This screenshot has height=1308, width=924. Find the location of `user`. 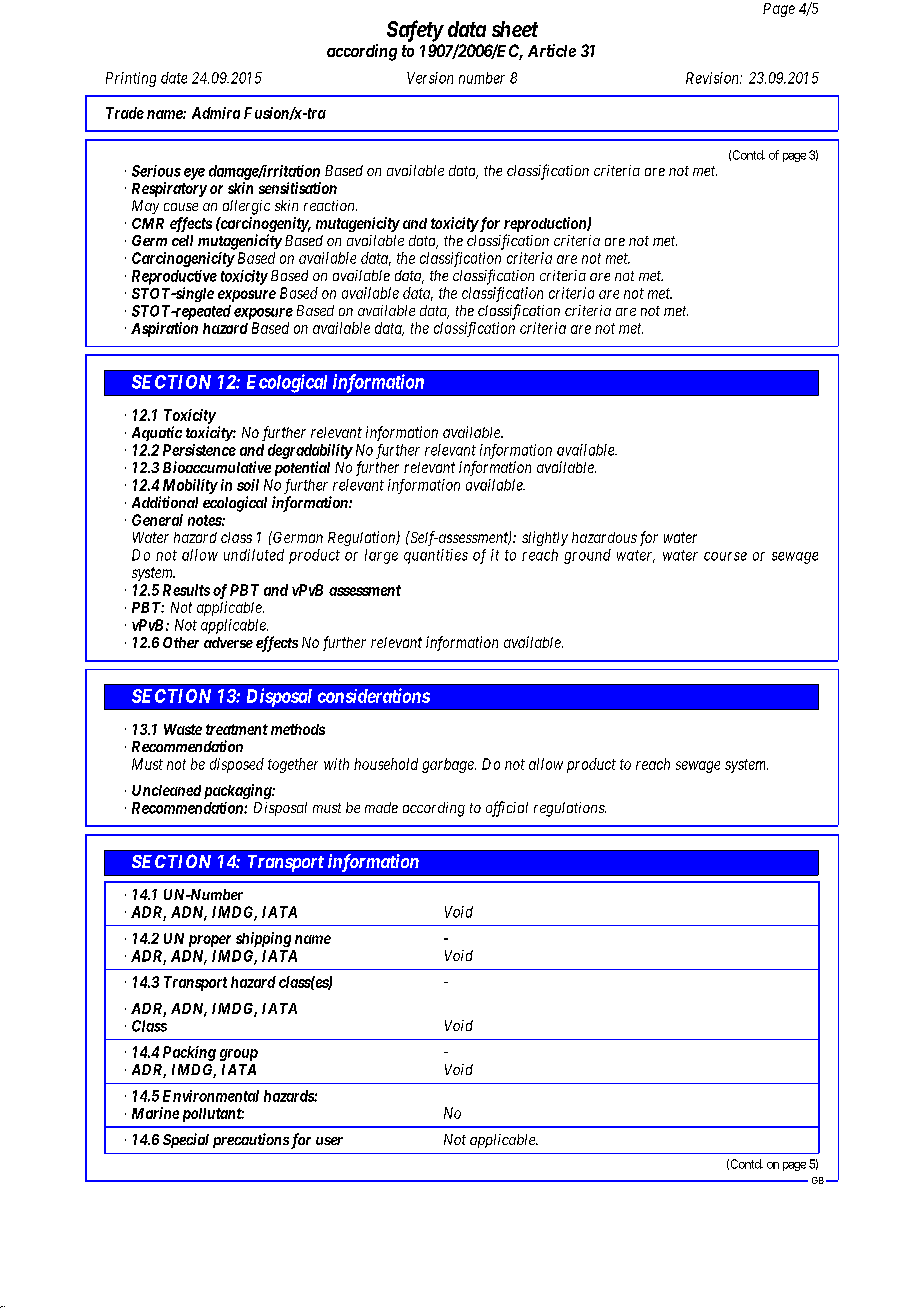

user is located at coordinates (329, 1141).
